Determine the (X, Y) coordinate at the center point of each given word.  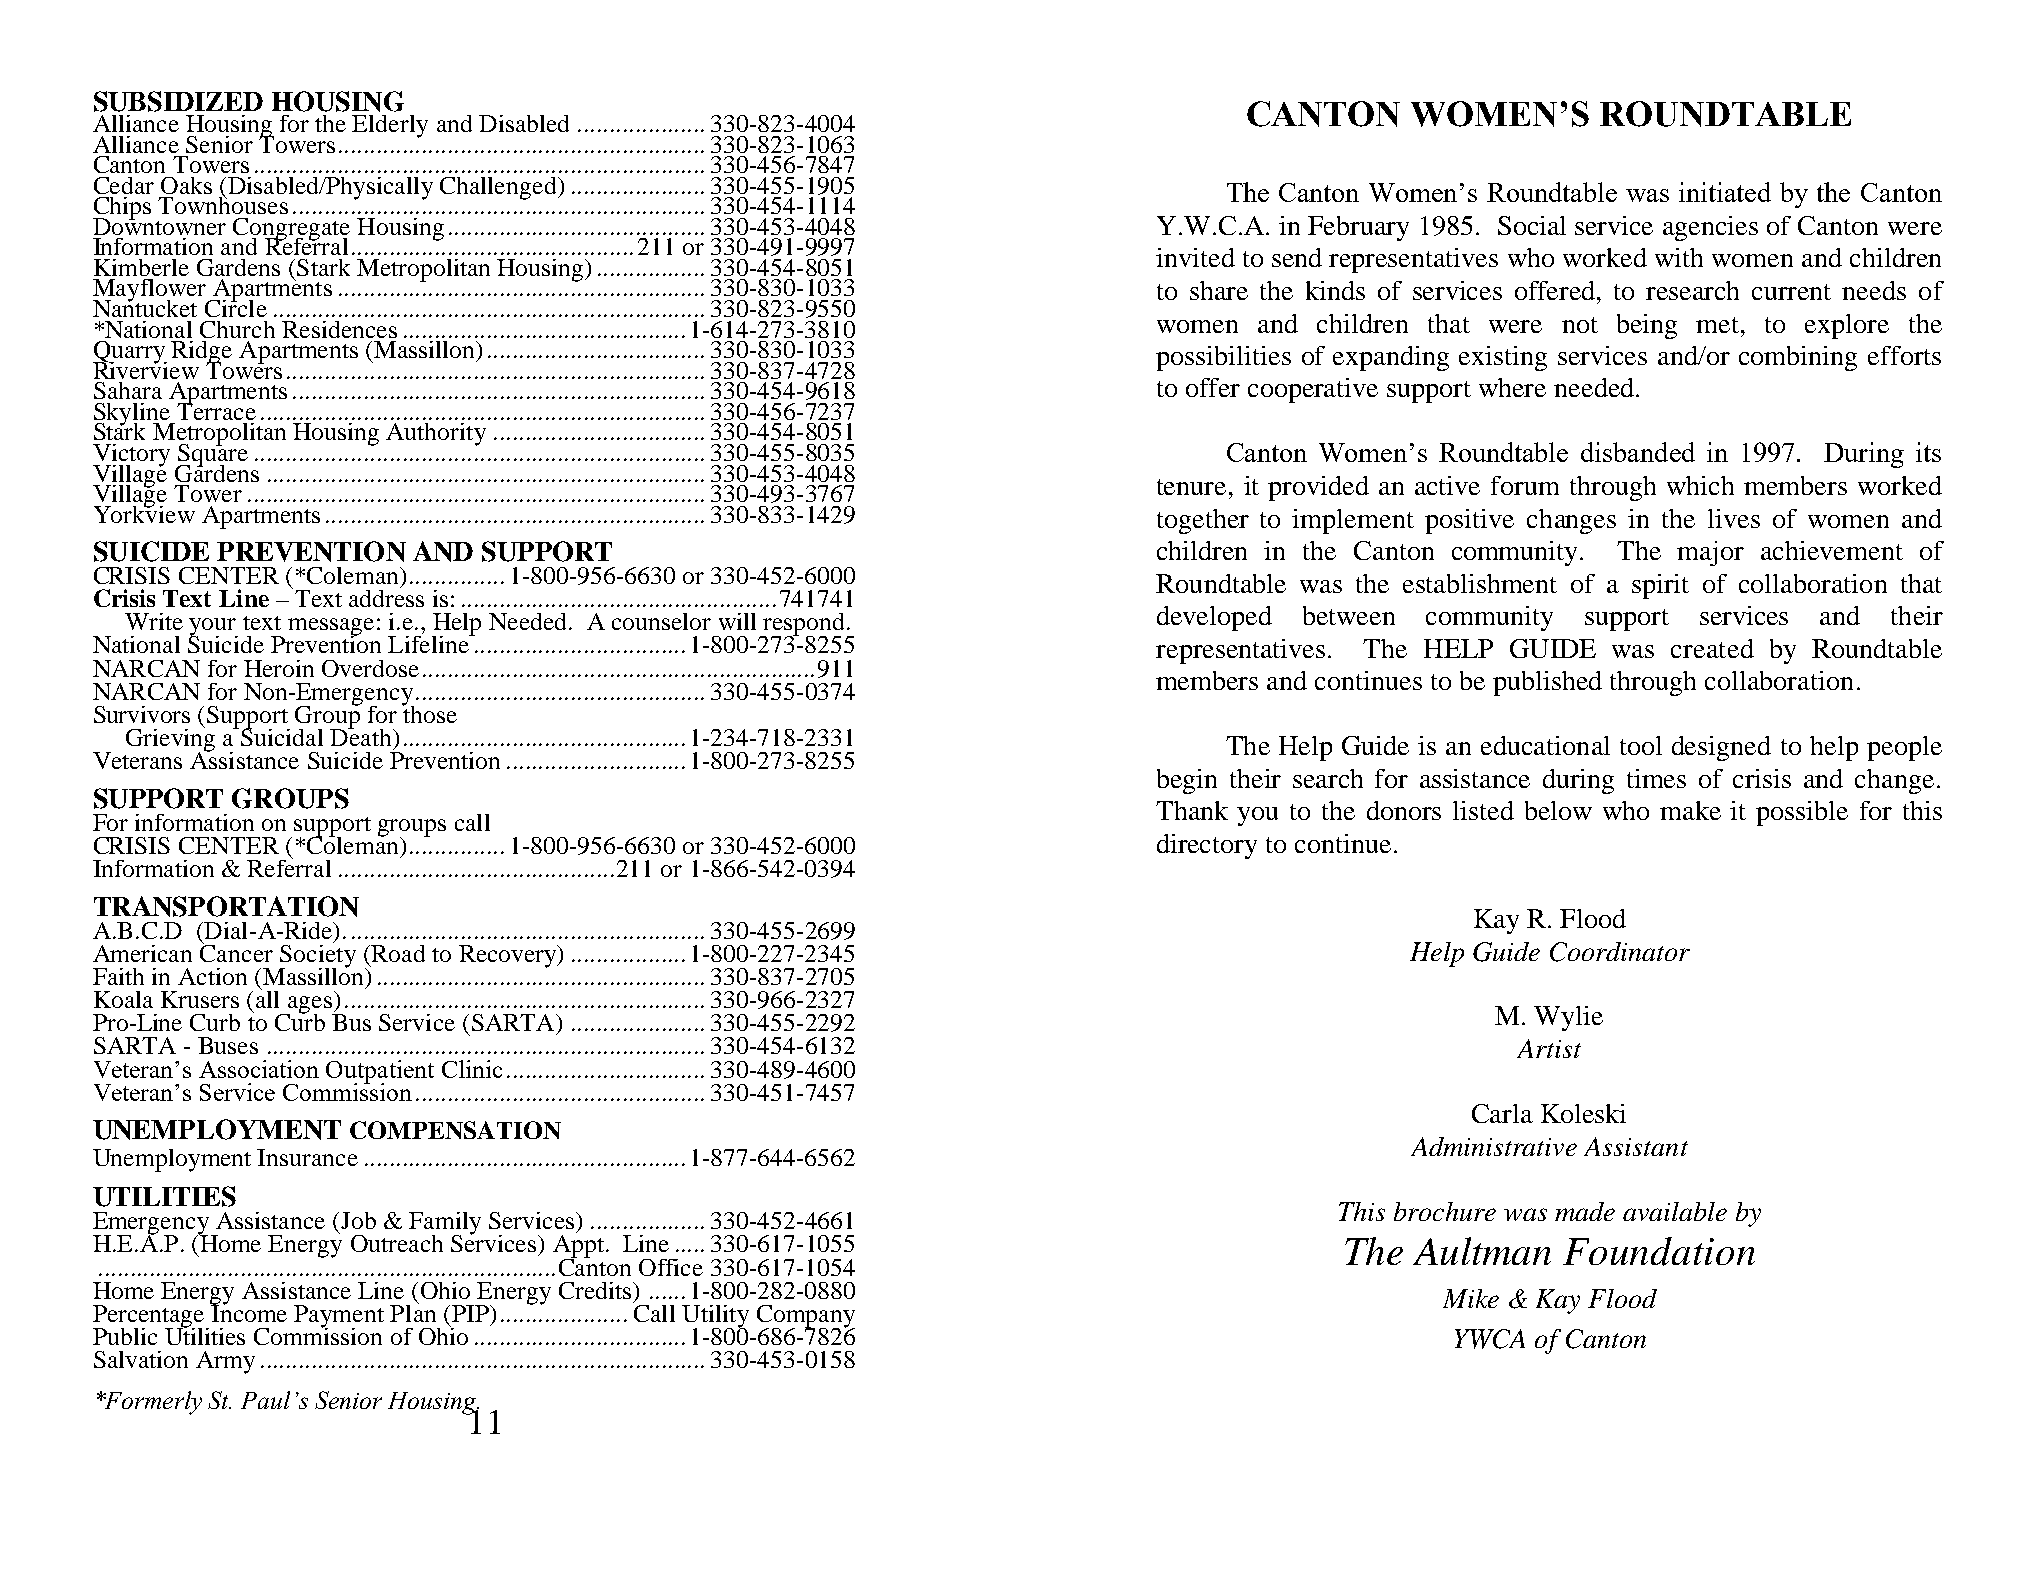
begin (1187, 781)
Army (225, 1362)
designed (1721, 748)
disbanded (1638, 452)
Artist (1549, 1048)
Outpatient (380, 1072)
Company (806, 1317)
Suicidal (280, 736)
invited (1195, 257)
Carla (1502, 1113)
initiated (1725, 192)
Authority (436, 434)
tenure (1191, 487)
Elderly (390, 126)
